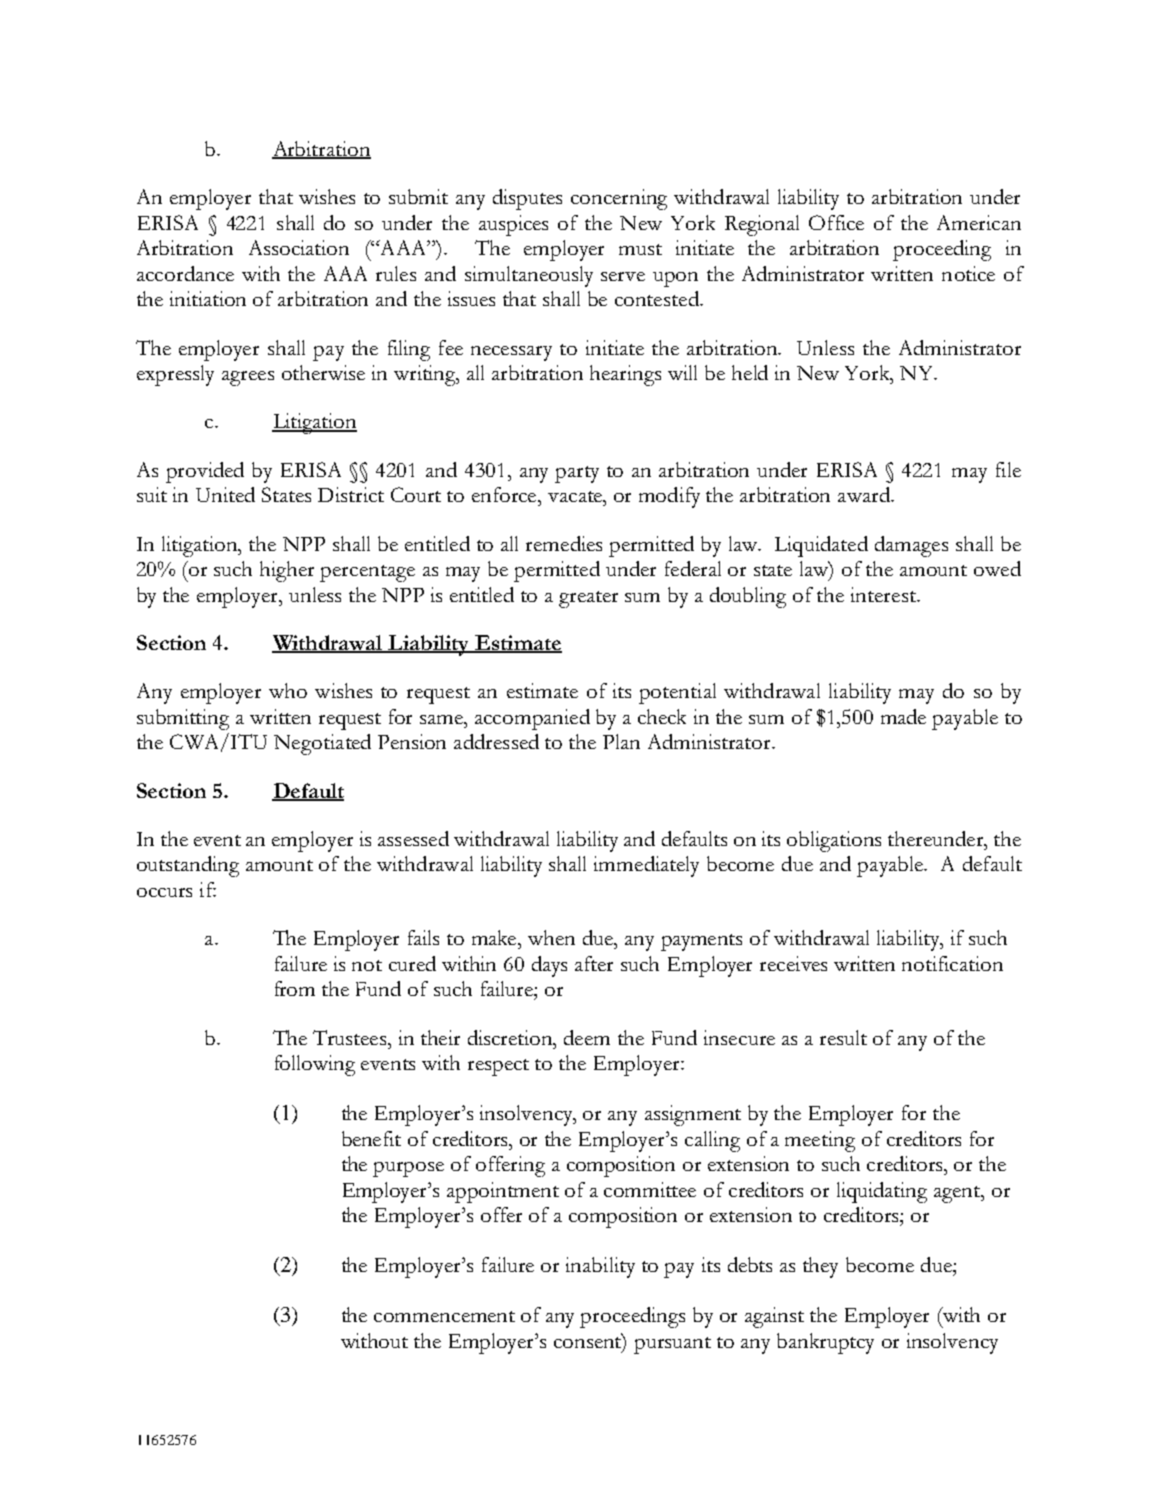 This screenshot has height=1499, width=1158. What do you see at coordinates (619, 199) in the screenshot?
I see `concerning` at bounding box center [619, 199].
